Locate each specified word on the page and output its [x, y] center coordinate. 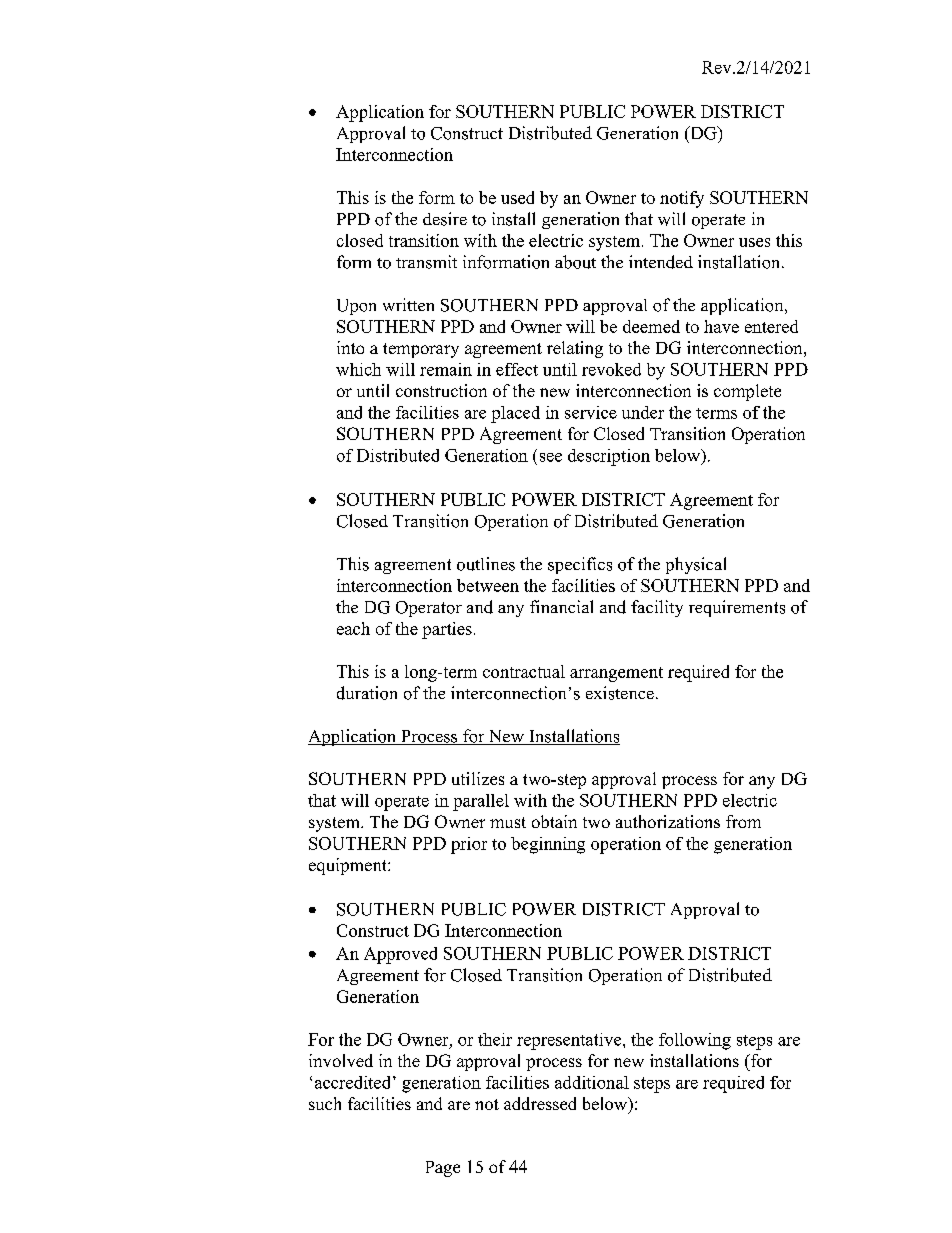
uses [754, 242]
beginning [548, 845]
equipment [349, 866]
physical [696, 565]
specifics [580, 565]
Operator [429, 609]
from [743, 821]
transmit [426, 262]
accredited [352, 1082]
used [517, 197]
